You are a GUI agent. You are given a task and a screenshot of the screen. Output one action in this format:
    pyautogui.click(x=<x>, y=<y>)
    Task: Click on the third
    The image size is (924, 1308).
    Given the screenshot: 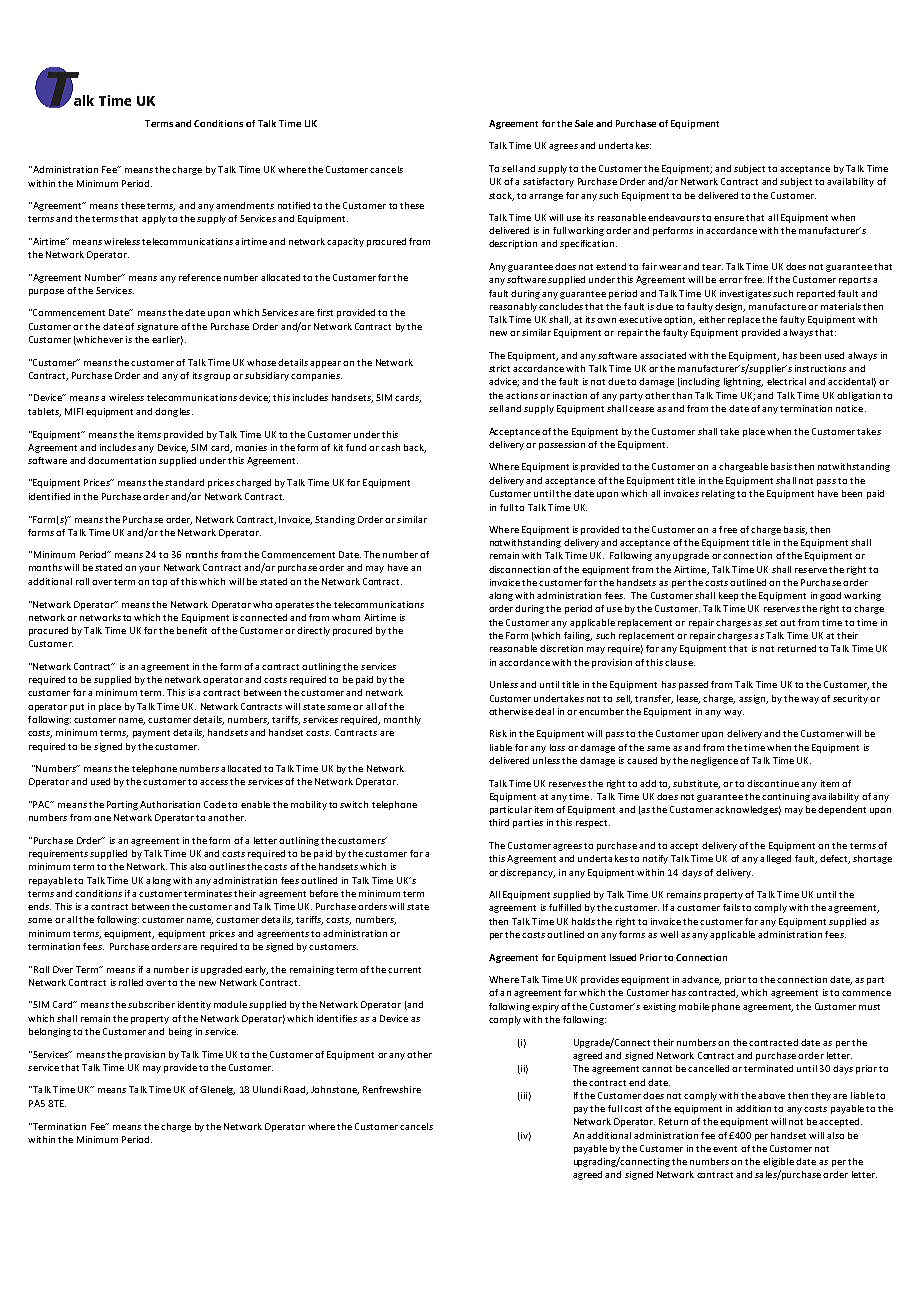 What is the action you would take?
    pyautogui.click(x=499, y=822)
